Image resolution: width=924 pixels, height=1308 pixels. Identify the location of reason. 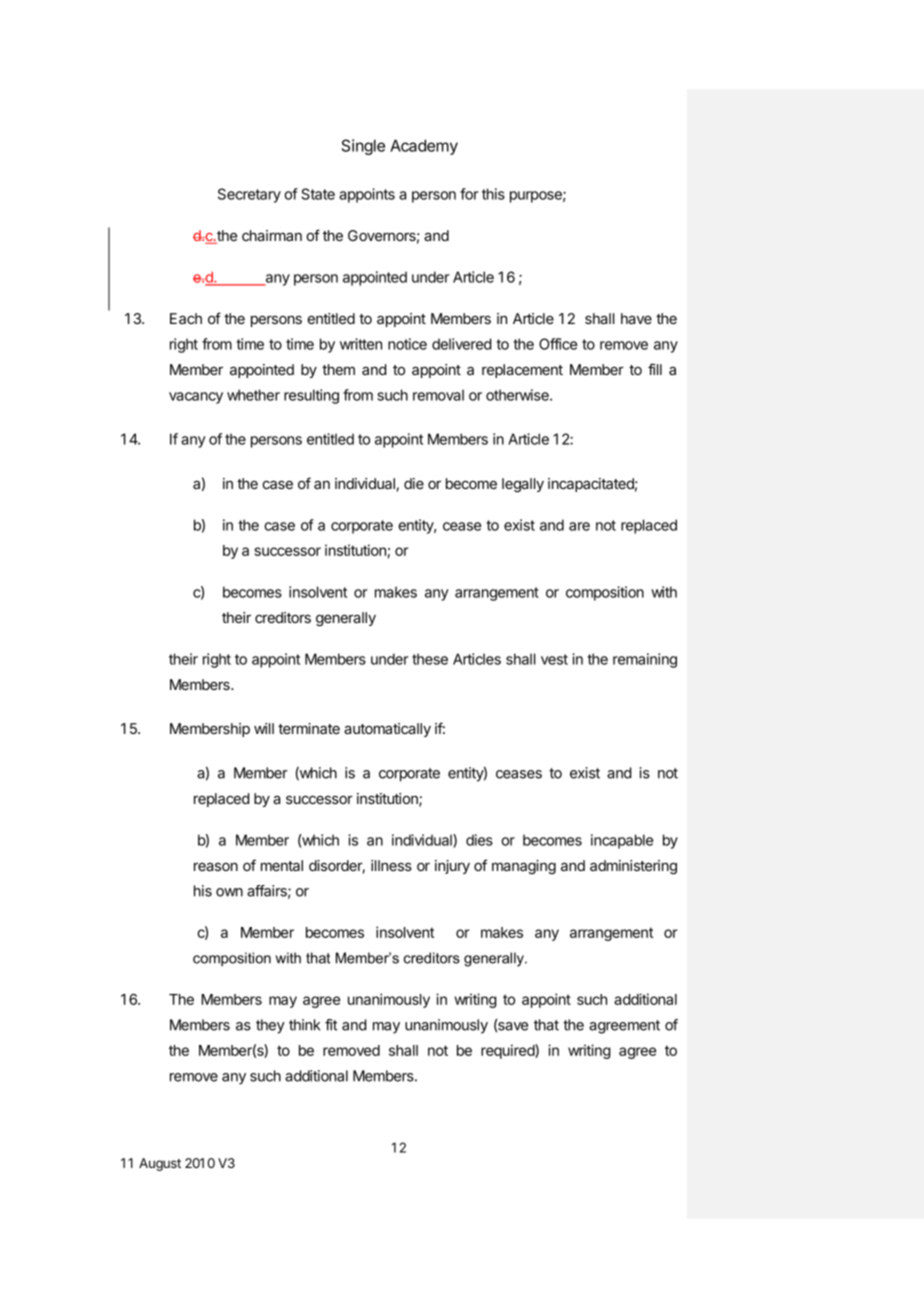
(216, 866).
